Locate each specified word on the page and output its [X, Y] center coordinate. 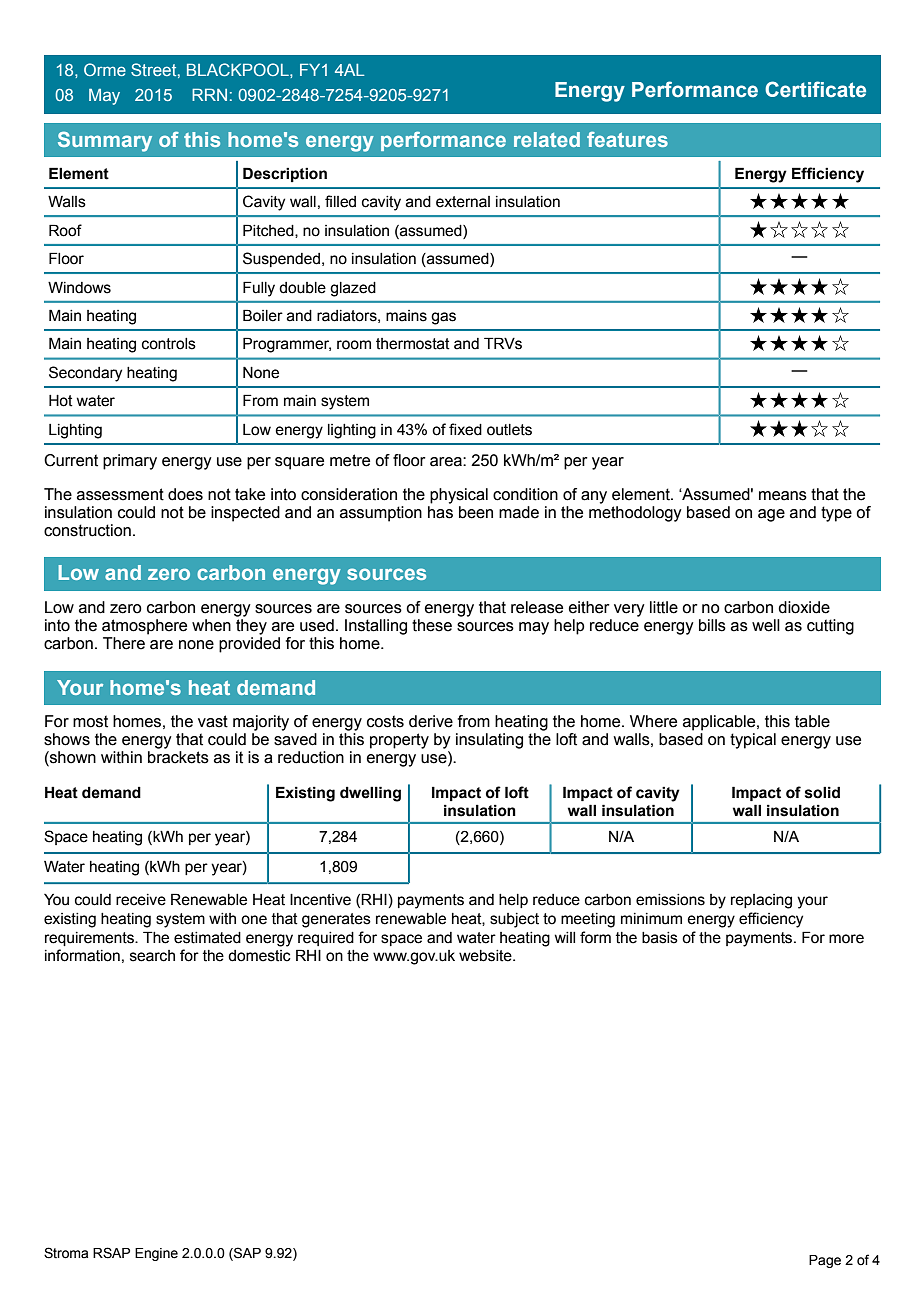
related [547, 139]
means [783, 496]
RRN [209, 94]
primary [130, 462]
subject [514, 920]
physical [459, 496]
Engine [156, 1254]
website [486, 956]
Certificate [815, 89]
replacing [761, 901]
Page [825, 1261]
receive [141, 900]
